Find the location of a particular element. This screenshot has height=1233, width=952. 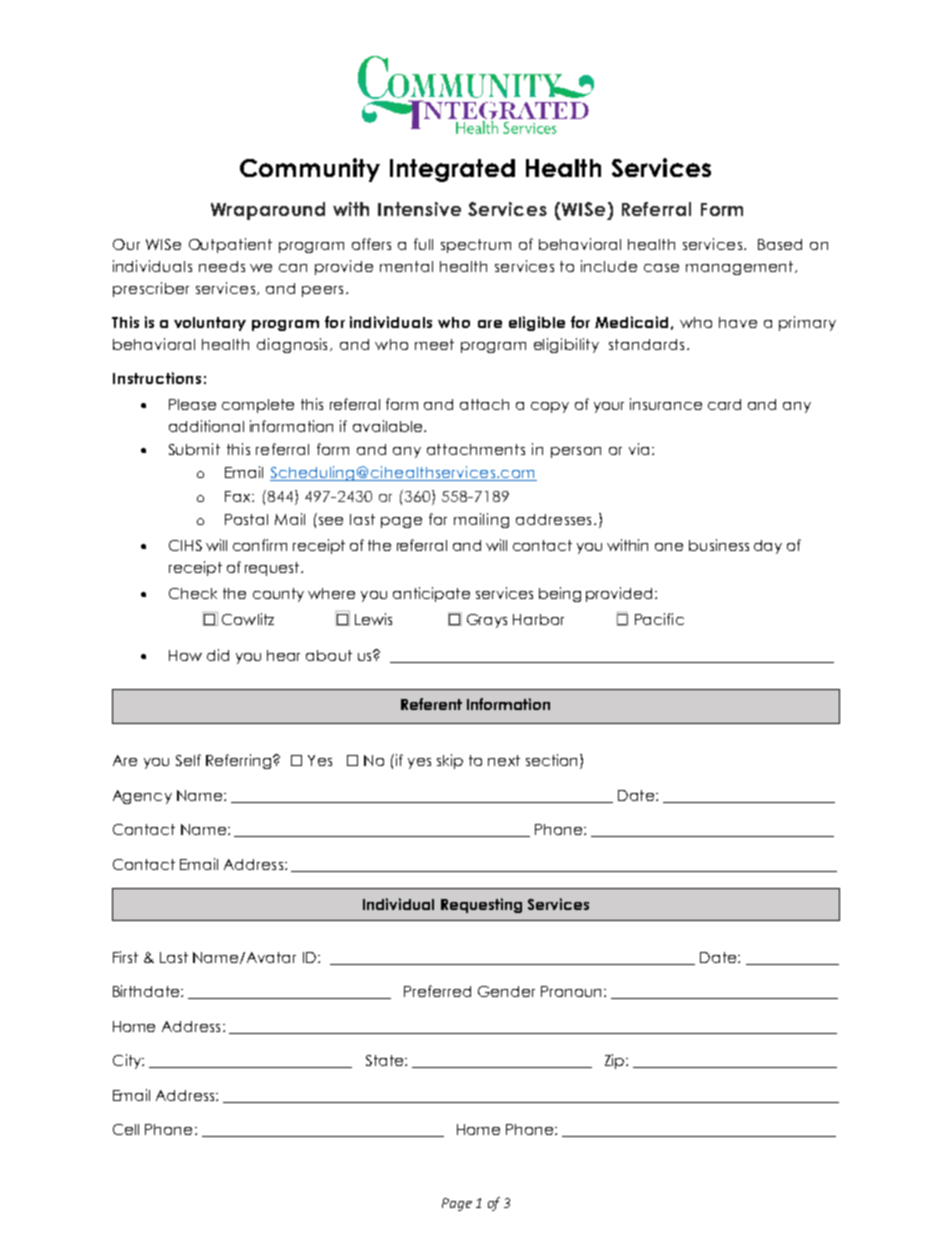

Wraparound is located at coordinates (268, 211).
